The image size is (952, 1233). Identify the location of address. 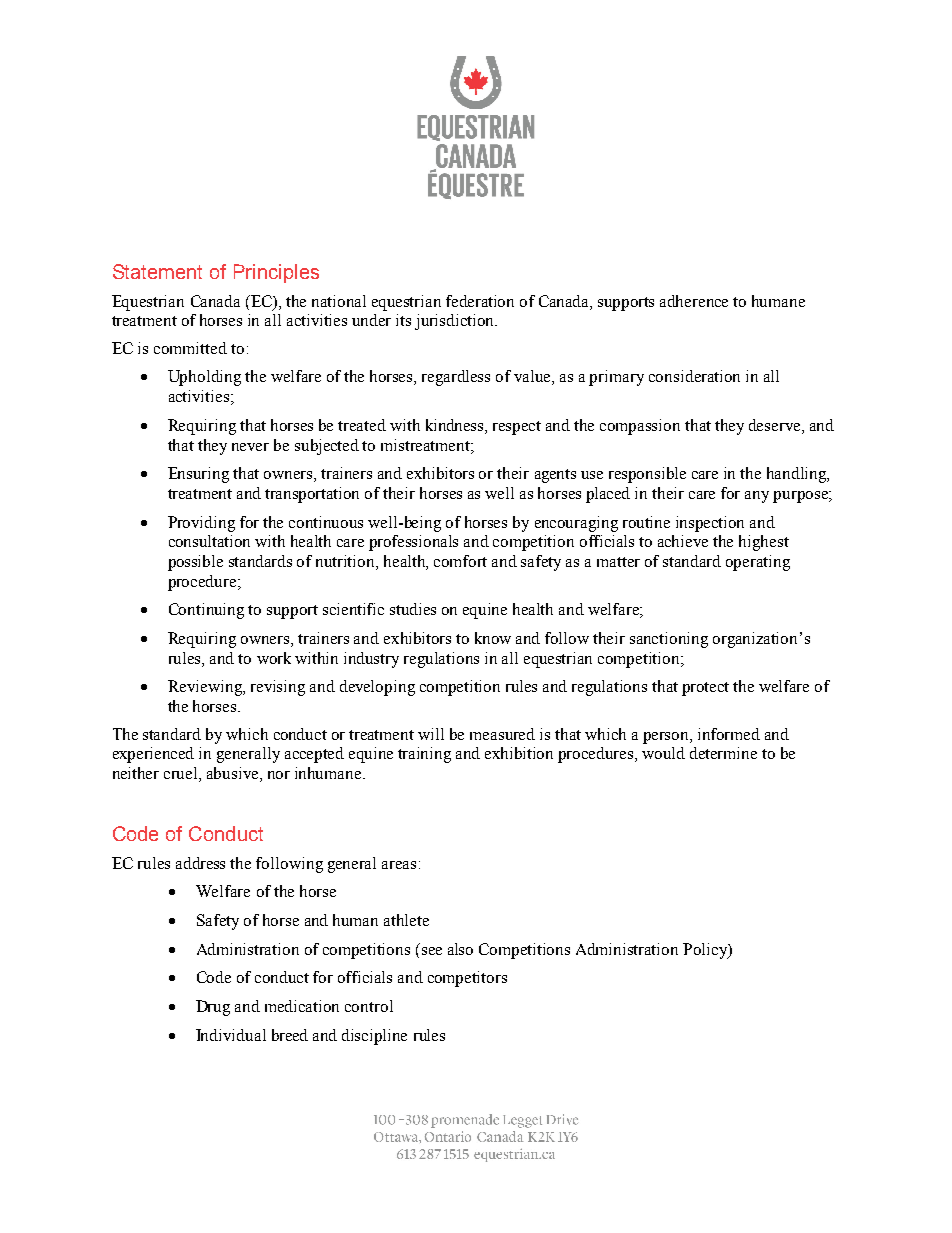
(200, 863).
